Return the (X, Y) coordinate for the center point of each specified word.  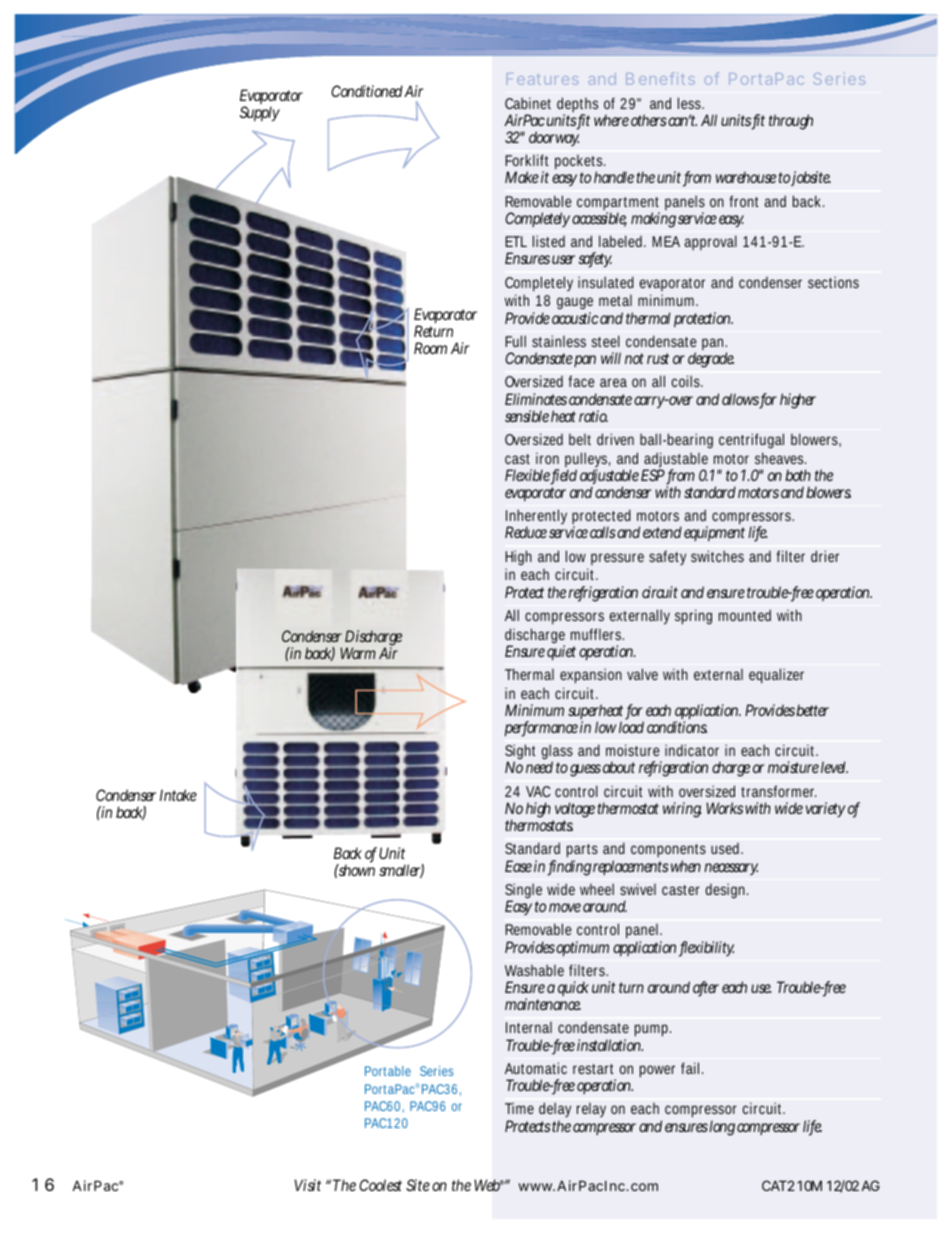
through (791, 122)
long (722, 1128)
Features (542, 79)
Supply (260, 113)
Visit (307, 1185)
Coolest (380, 1185)
